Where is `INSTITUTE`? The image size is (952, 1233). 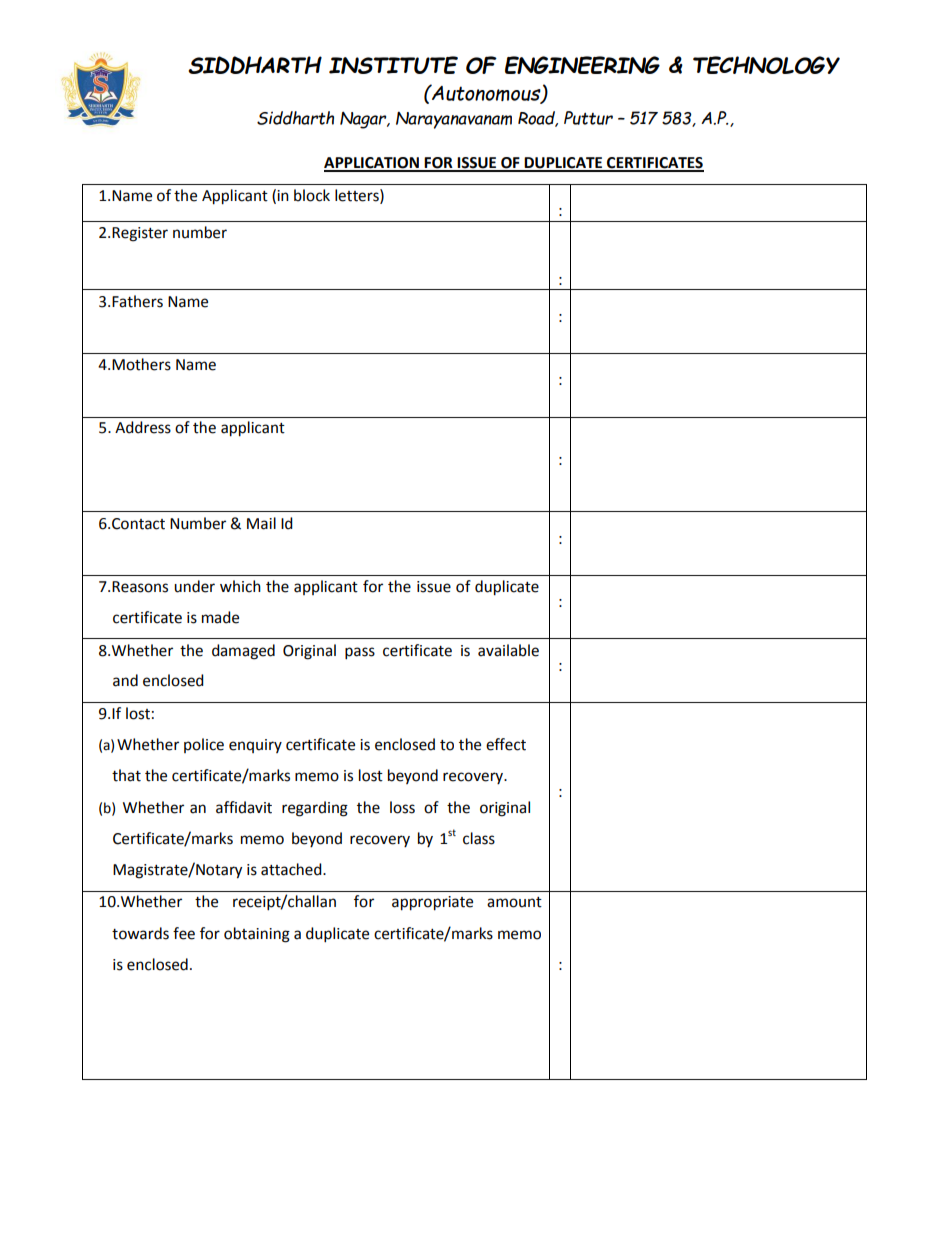 INSTITUTE is located at coordinates (393, 65).
